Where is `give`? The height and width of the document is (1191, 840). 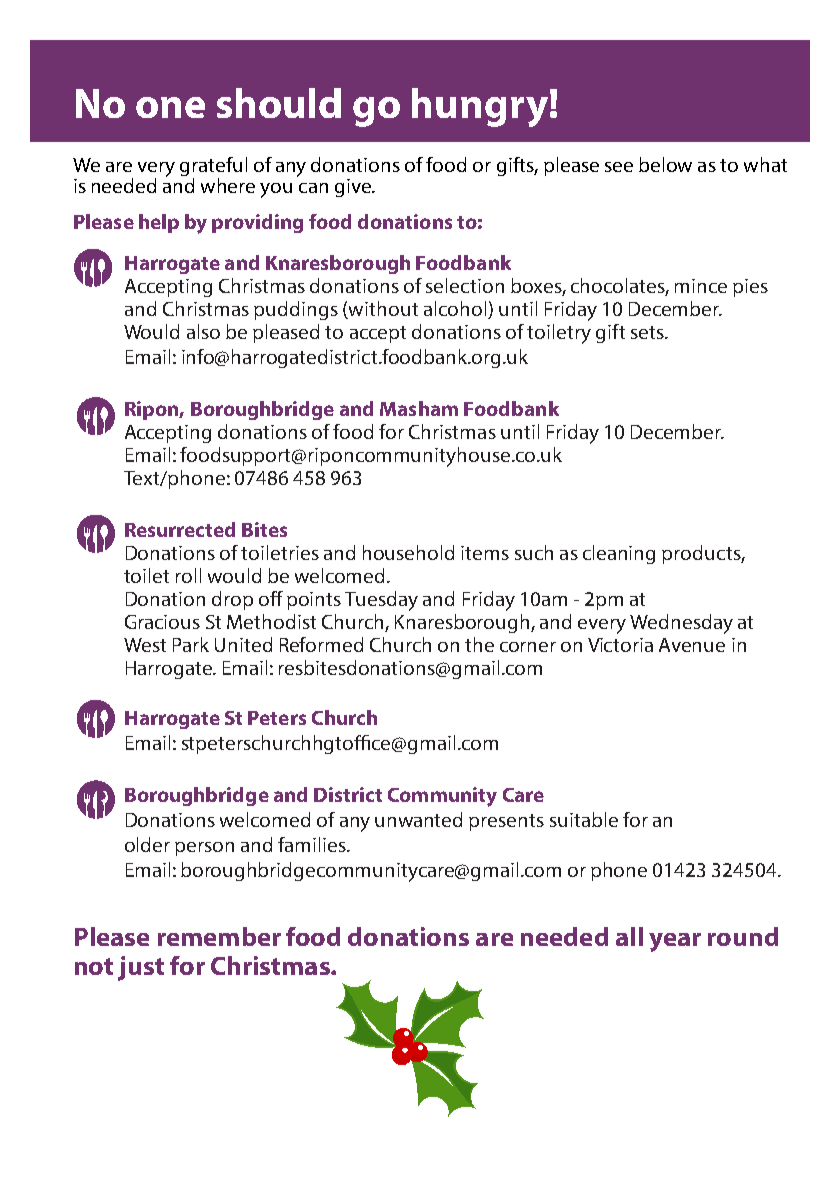 give is located at coordinates (354, 188).
